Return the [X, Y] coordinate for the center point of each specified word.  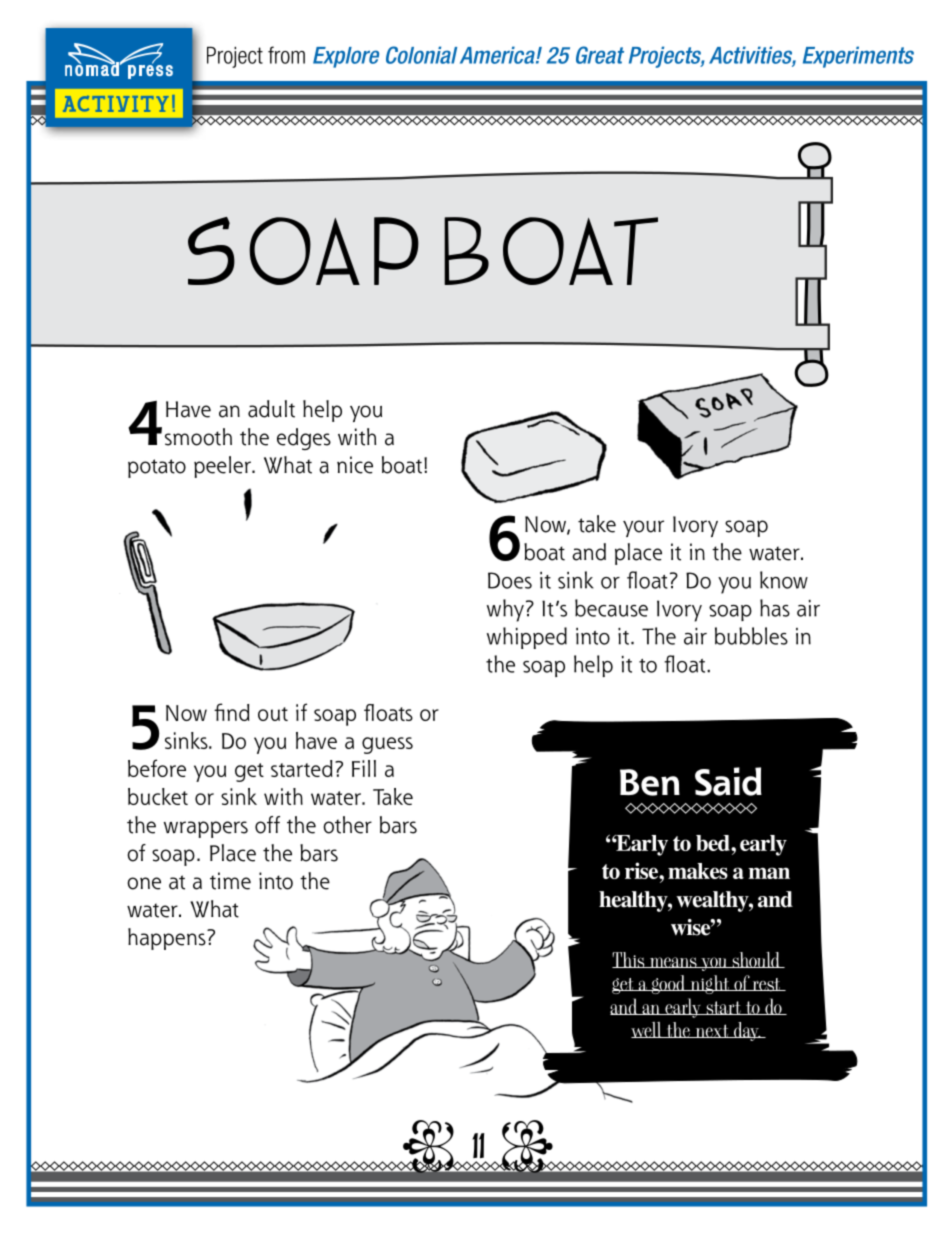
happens [168, 939]
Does [510, 580]
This [629, 960]
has [775, 608]
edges [304, 439]
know [784, 580]
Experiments [858, 57]
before [157, 768]
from [286, 55]
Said [728, 781]
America [498, 55]
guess [387, 745]
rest [766, 985]
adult [271, 409]
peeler [223, 467]
